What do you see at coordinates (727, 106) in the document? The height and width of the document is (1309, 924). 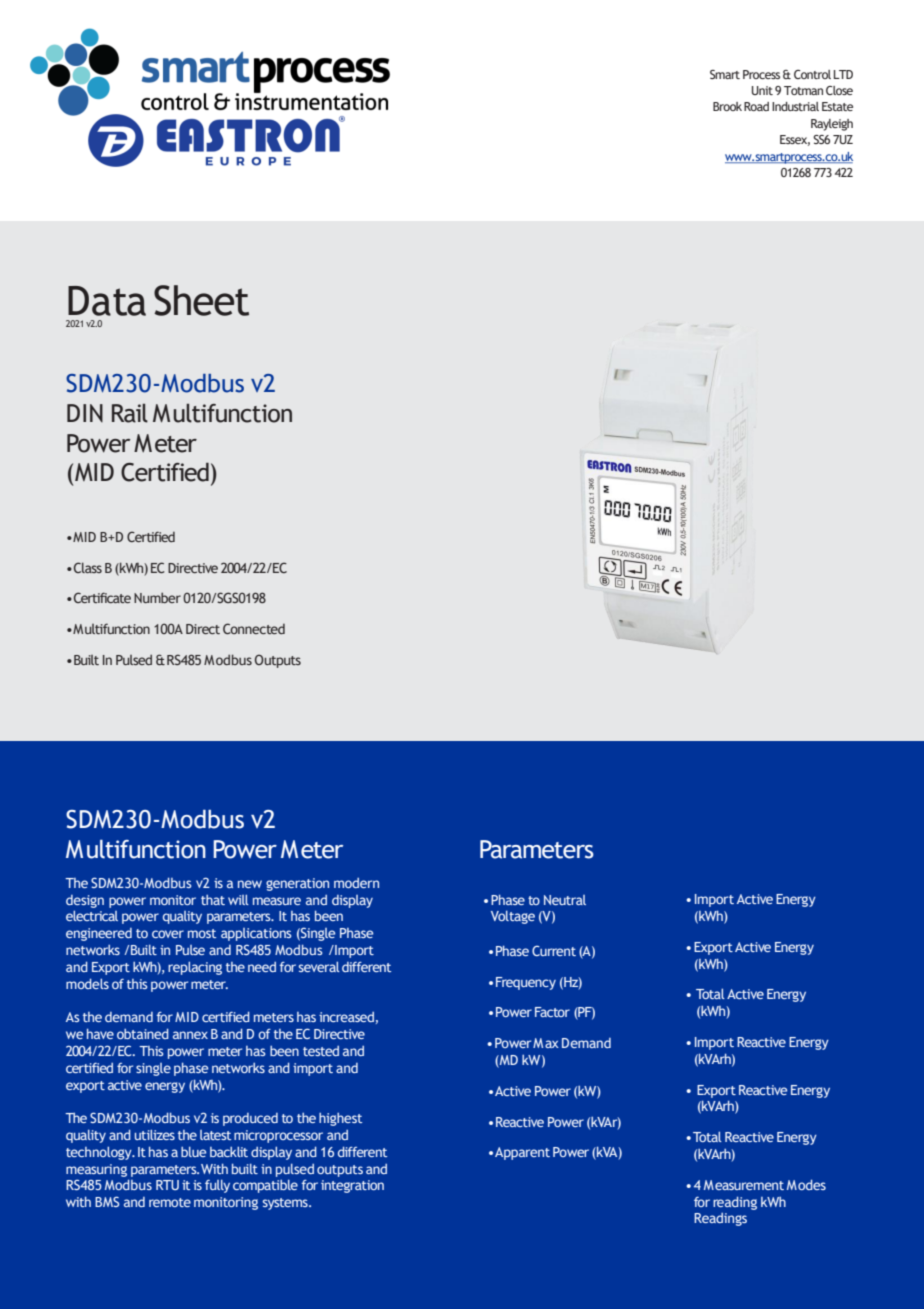 I see `Brook` at bounding box center [727, 106].
